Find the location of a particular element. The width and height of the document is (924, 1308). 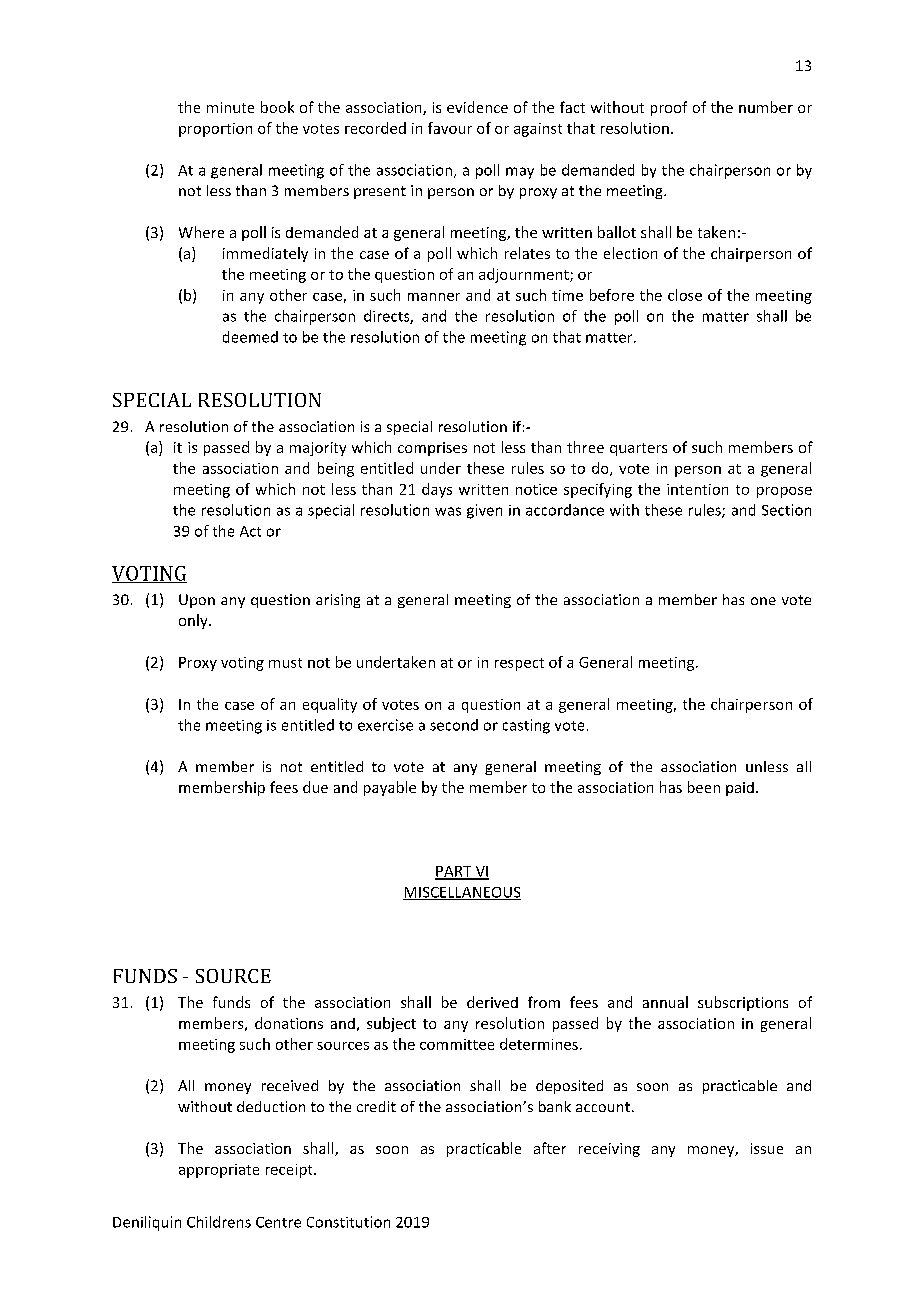

evidence is located at coordinates (477, 107).
